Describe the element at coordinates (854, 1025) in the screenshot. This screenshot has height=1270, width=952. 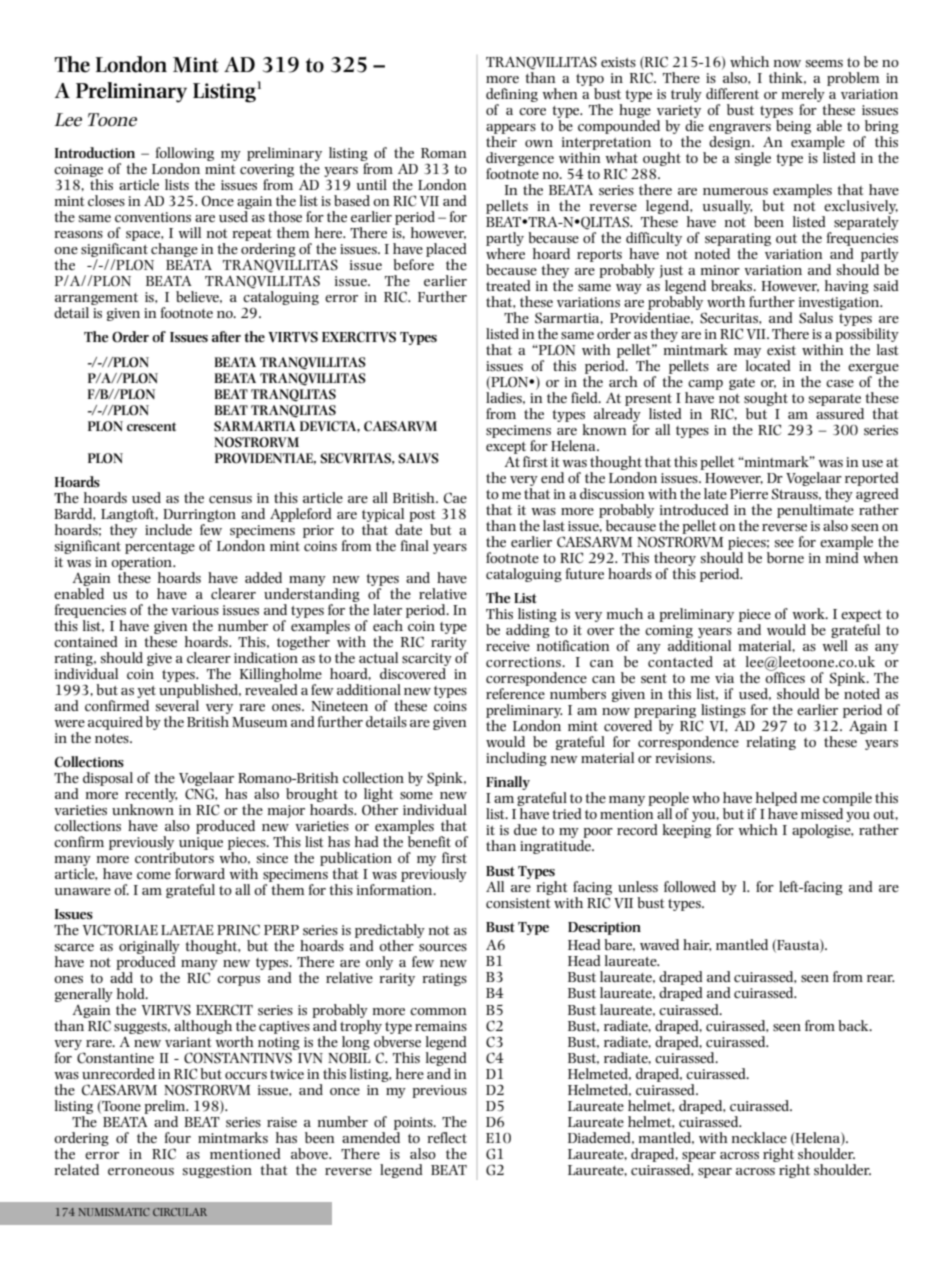
I see `back` at that location.
